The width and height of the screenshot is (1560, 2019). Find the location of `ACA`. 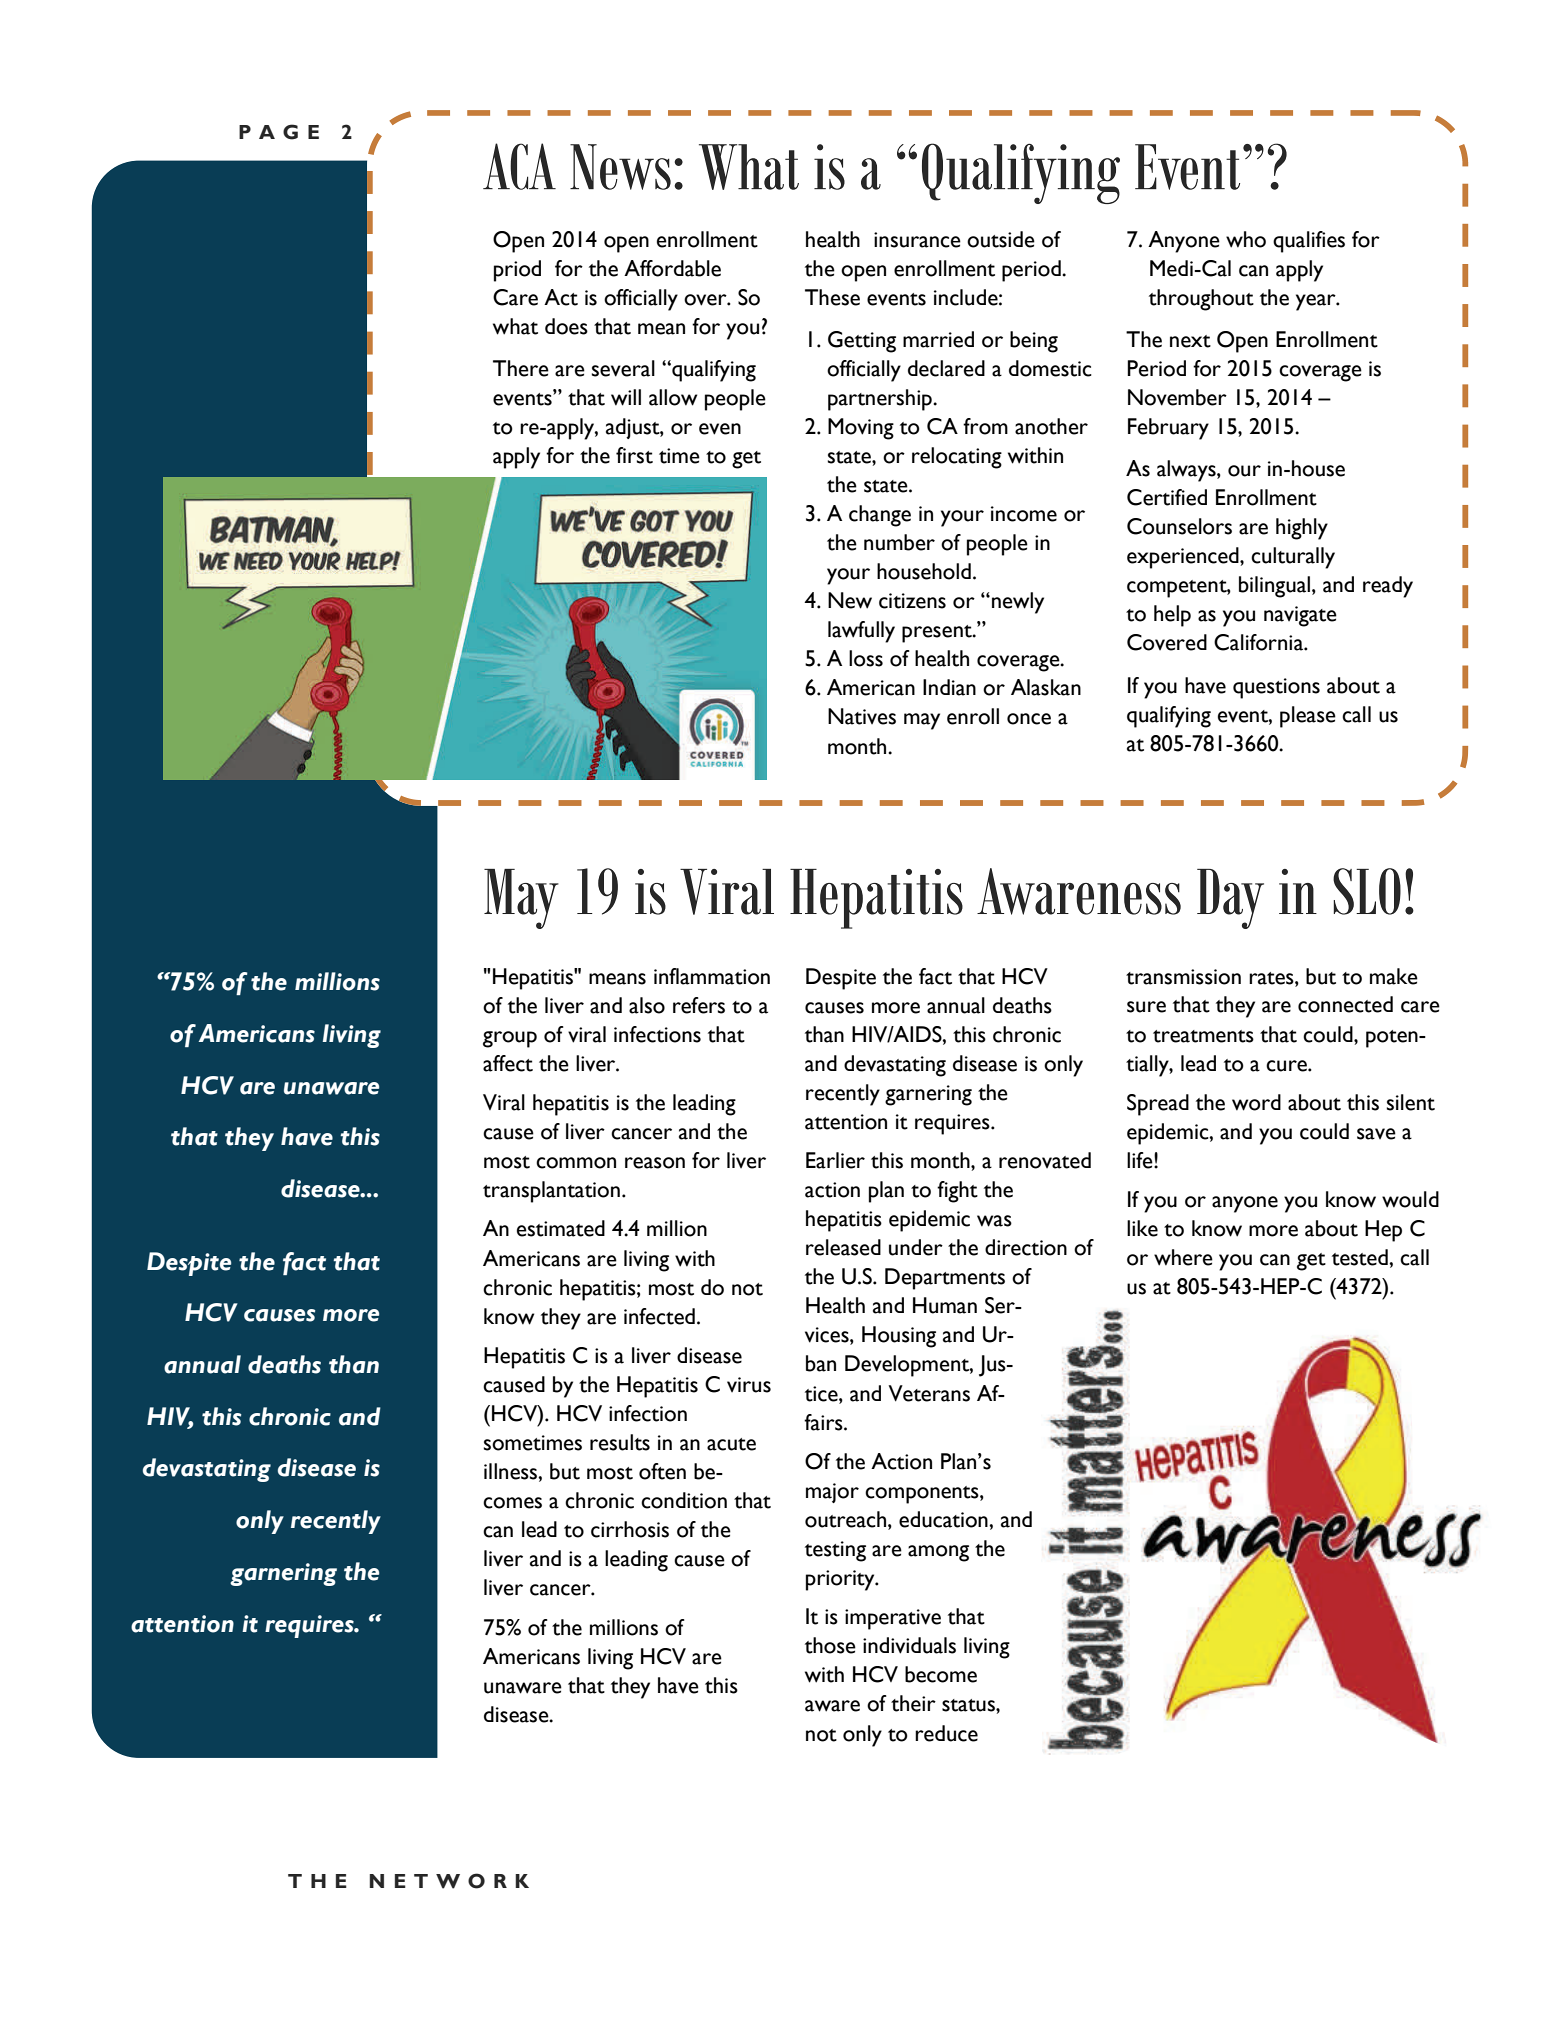

ACA is located at coordinates (519, 166).
